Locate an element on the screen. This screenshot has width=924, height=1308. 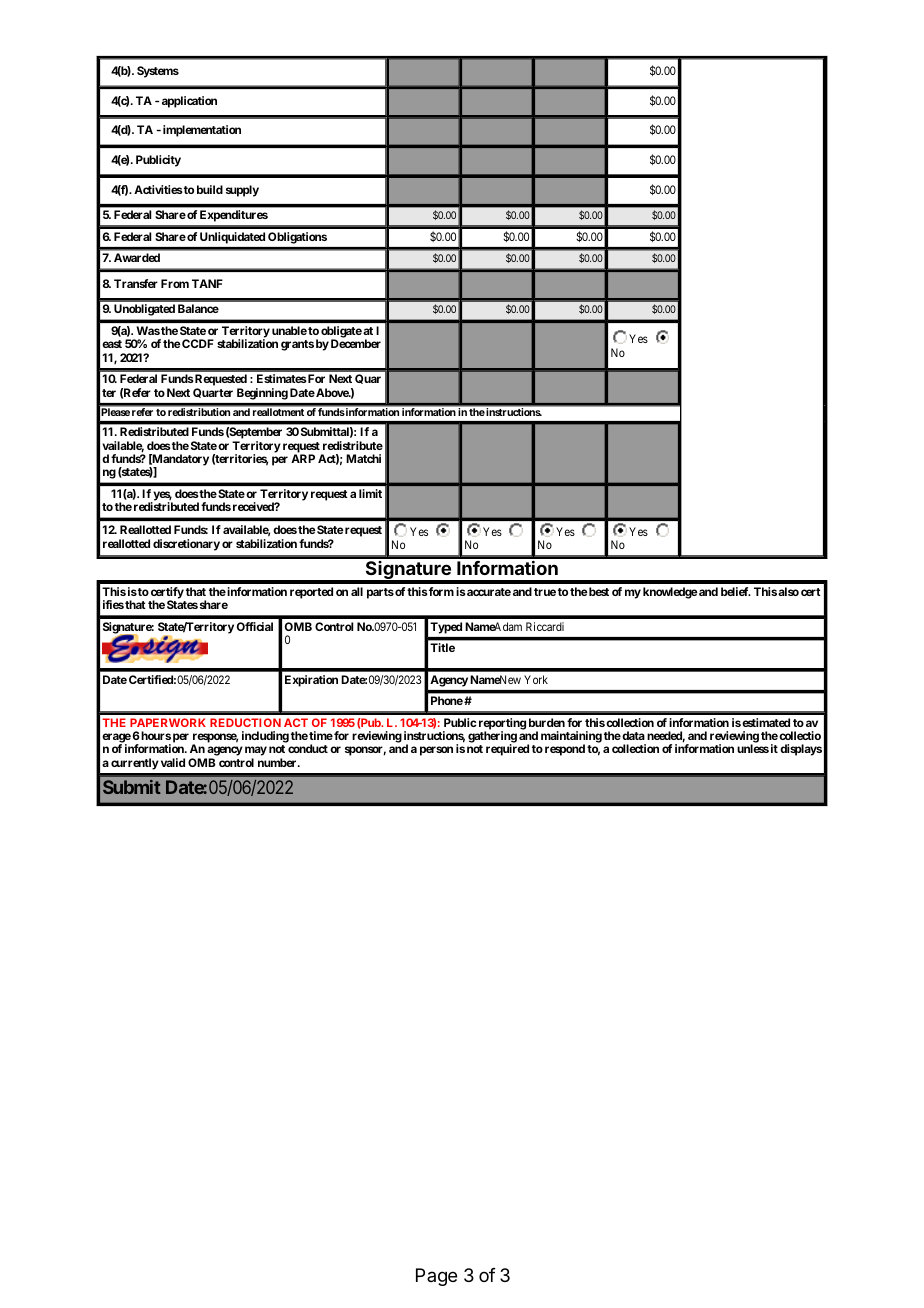
limit is located at coordinates (370, 493).
